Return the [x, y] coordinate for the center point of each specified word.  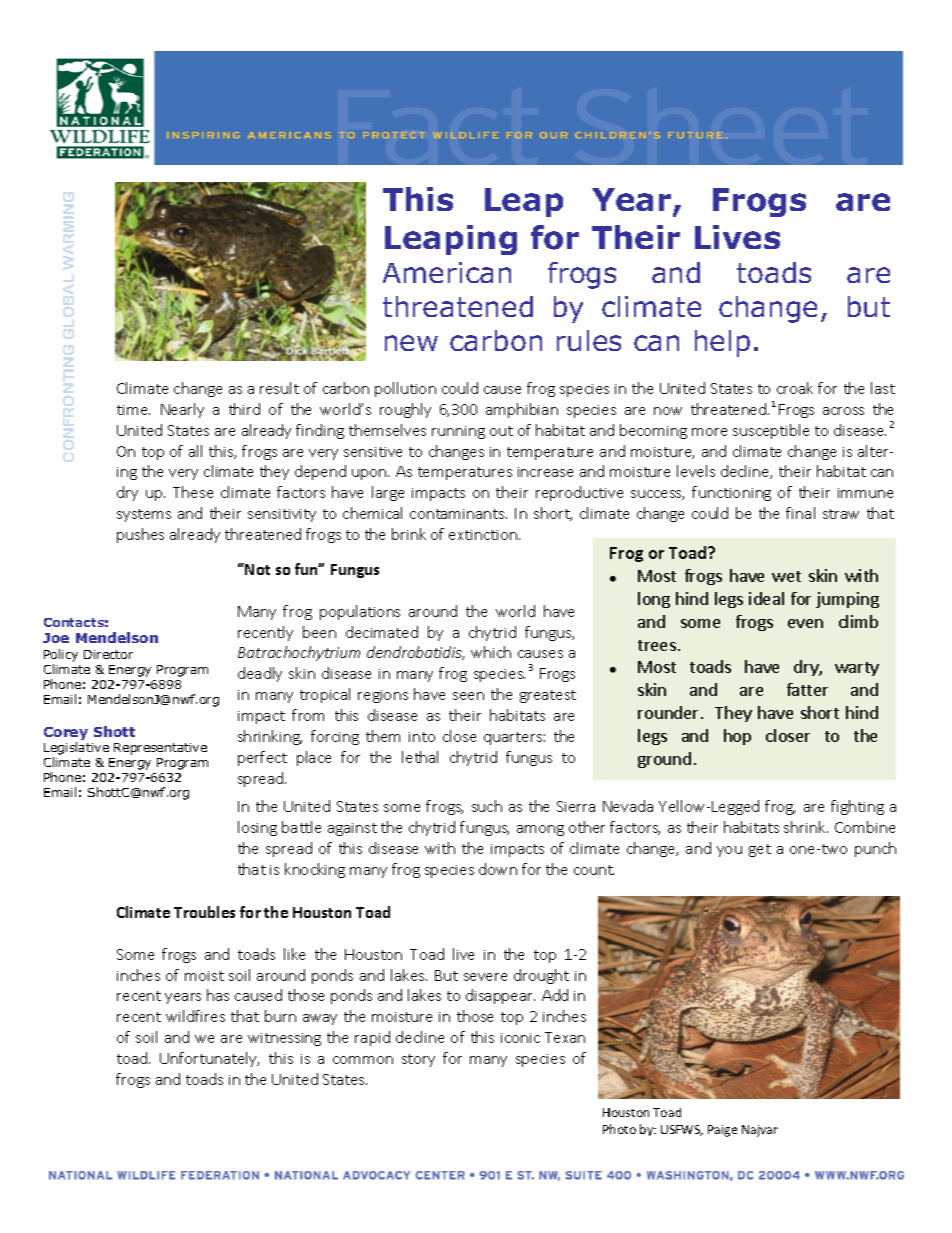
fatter [807, 689]
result [279, 388]
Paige [722, 1131]
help [722, 343]
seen [468, 696]
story [418, 1060]
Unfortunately [209, 1059]
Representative [160, 749]
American [447, 272]
